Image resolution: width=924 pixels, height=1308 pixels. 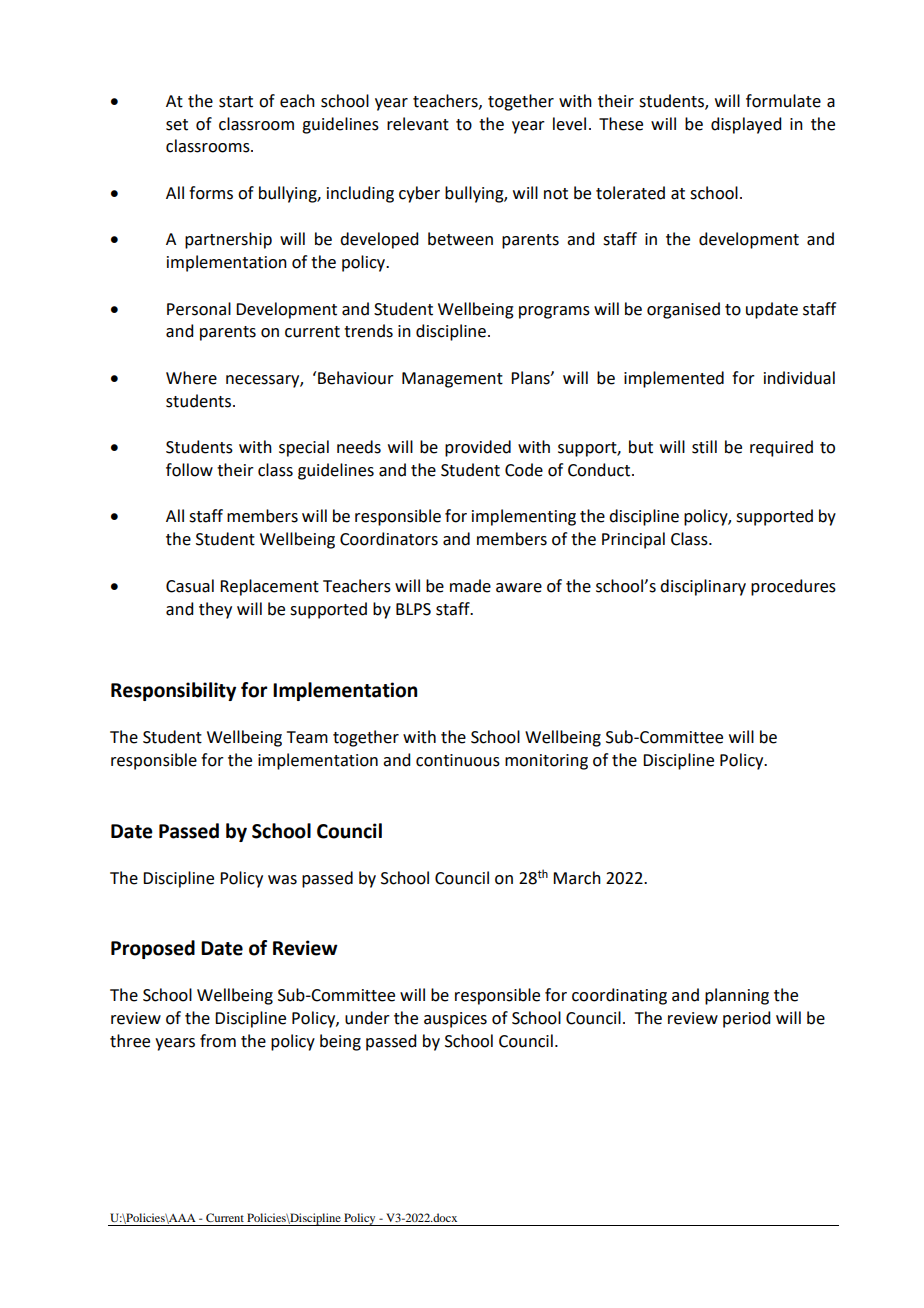 What do you see at coordinates (746, 125) in the document?
I see `displayed` at bounding box center [746, 125].
